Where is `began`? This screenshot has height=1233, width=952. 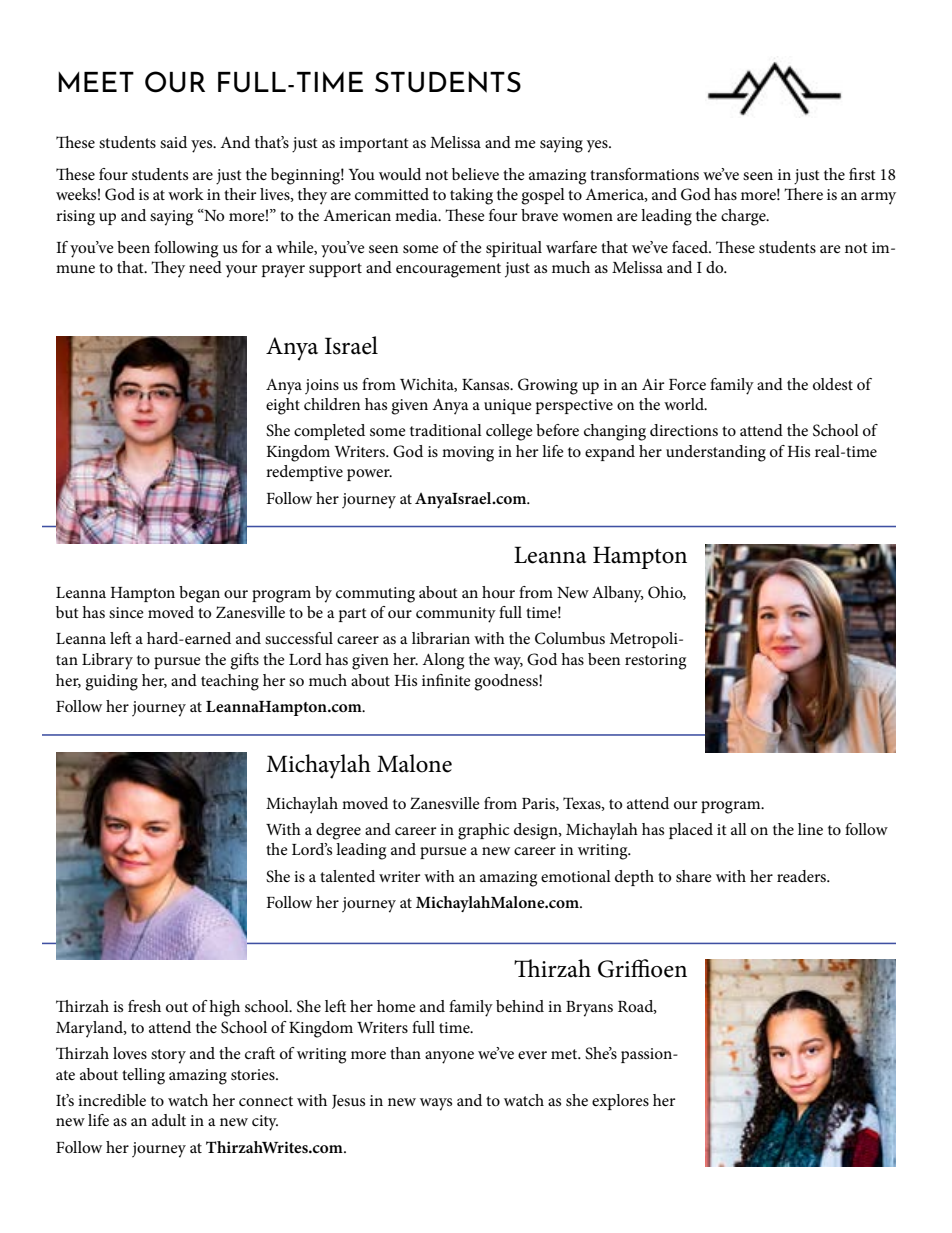 began is located at coordinates (199, 594).
